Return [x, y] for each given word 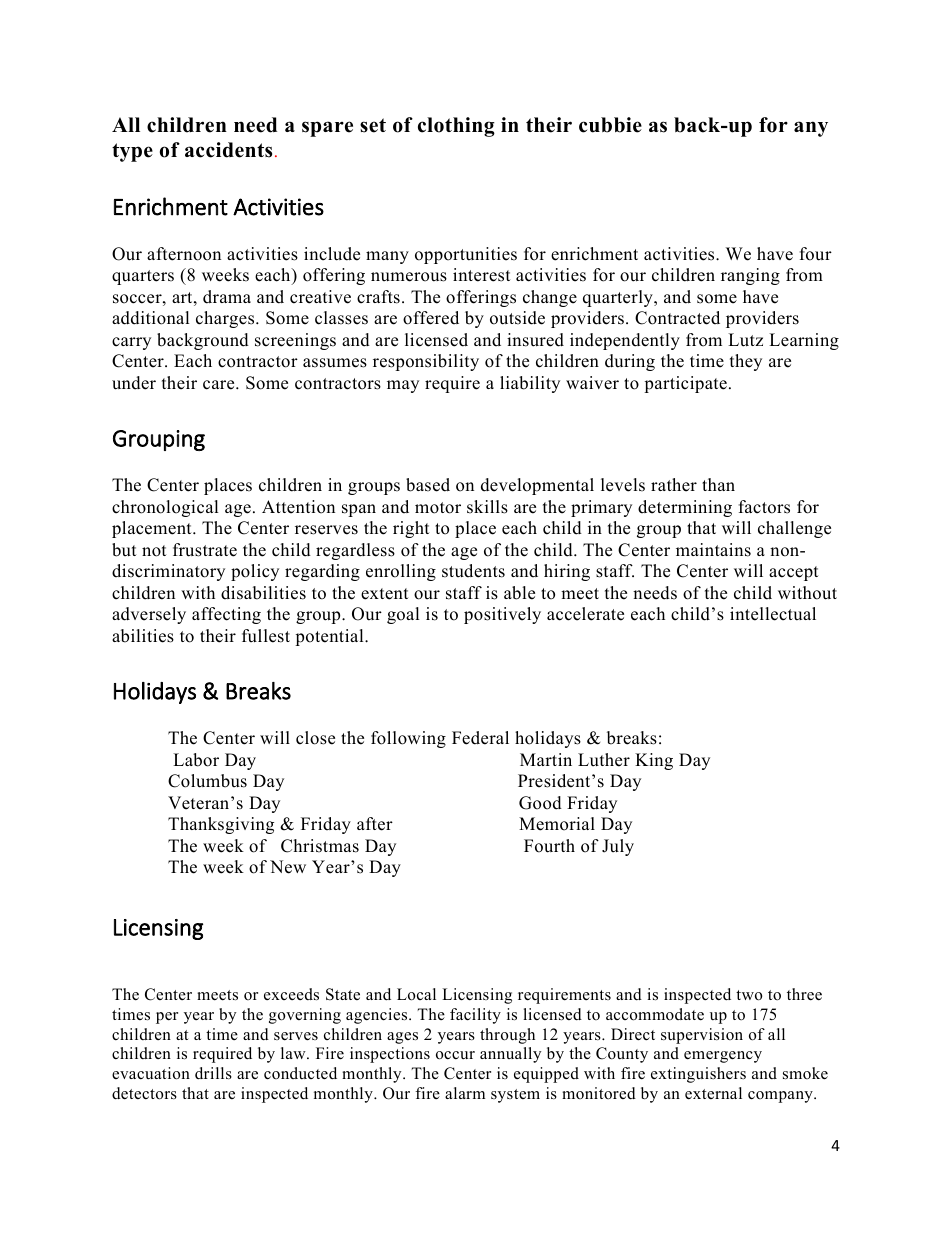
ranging [750, 276]
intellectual [773, 614]
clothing [456, 127]
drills [213, 1073]
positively [502, 615]
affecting [226, 615]
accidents [228, 150]
